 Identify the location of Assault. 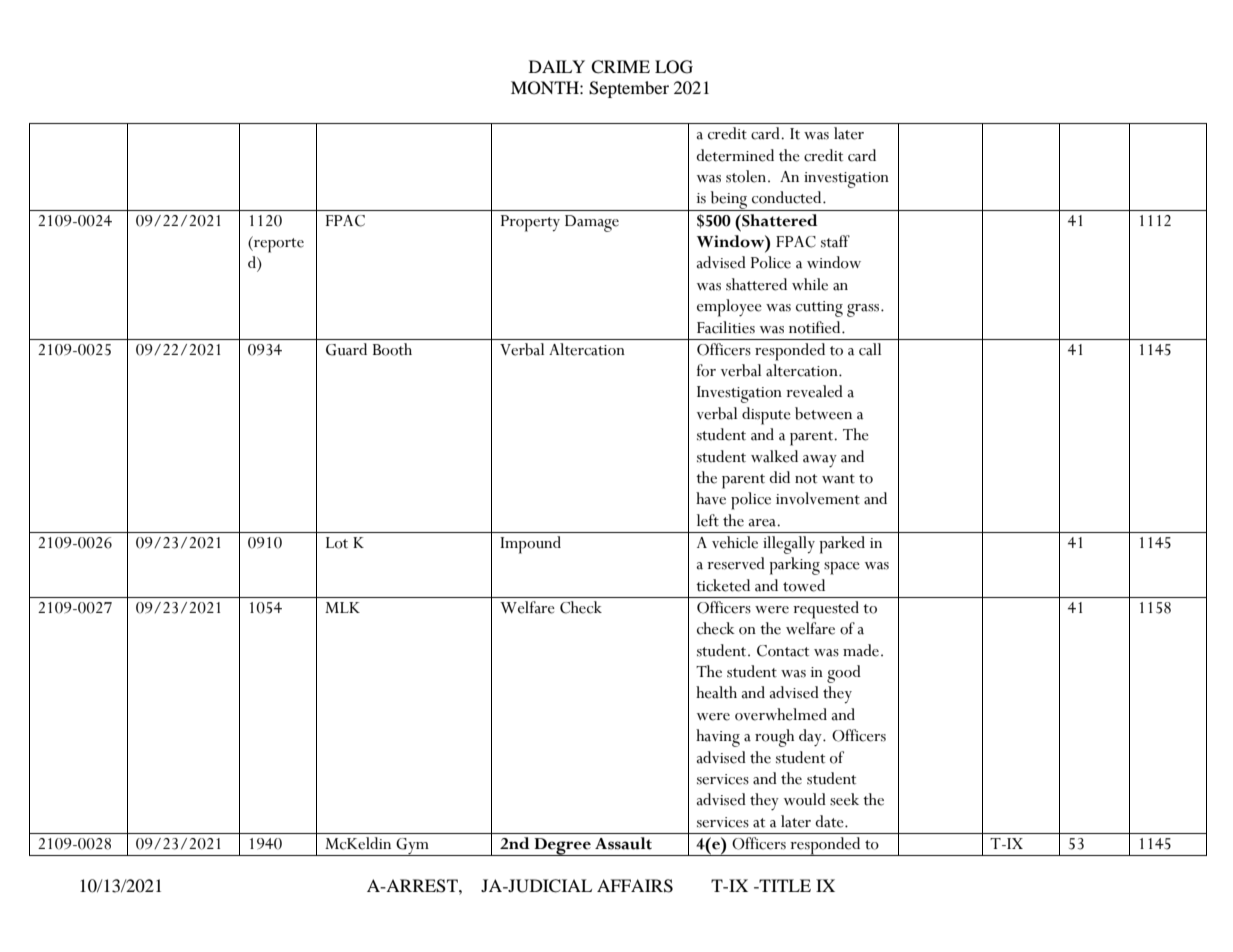
(623, 843).
